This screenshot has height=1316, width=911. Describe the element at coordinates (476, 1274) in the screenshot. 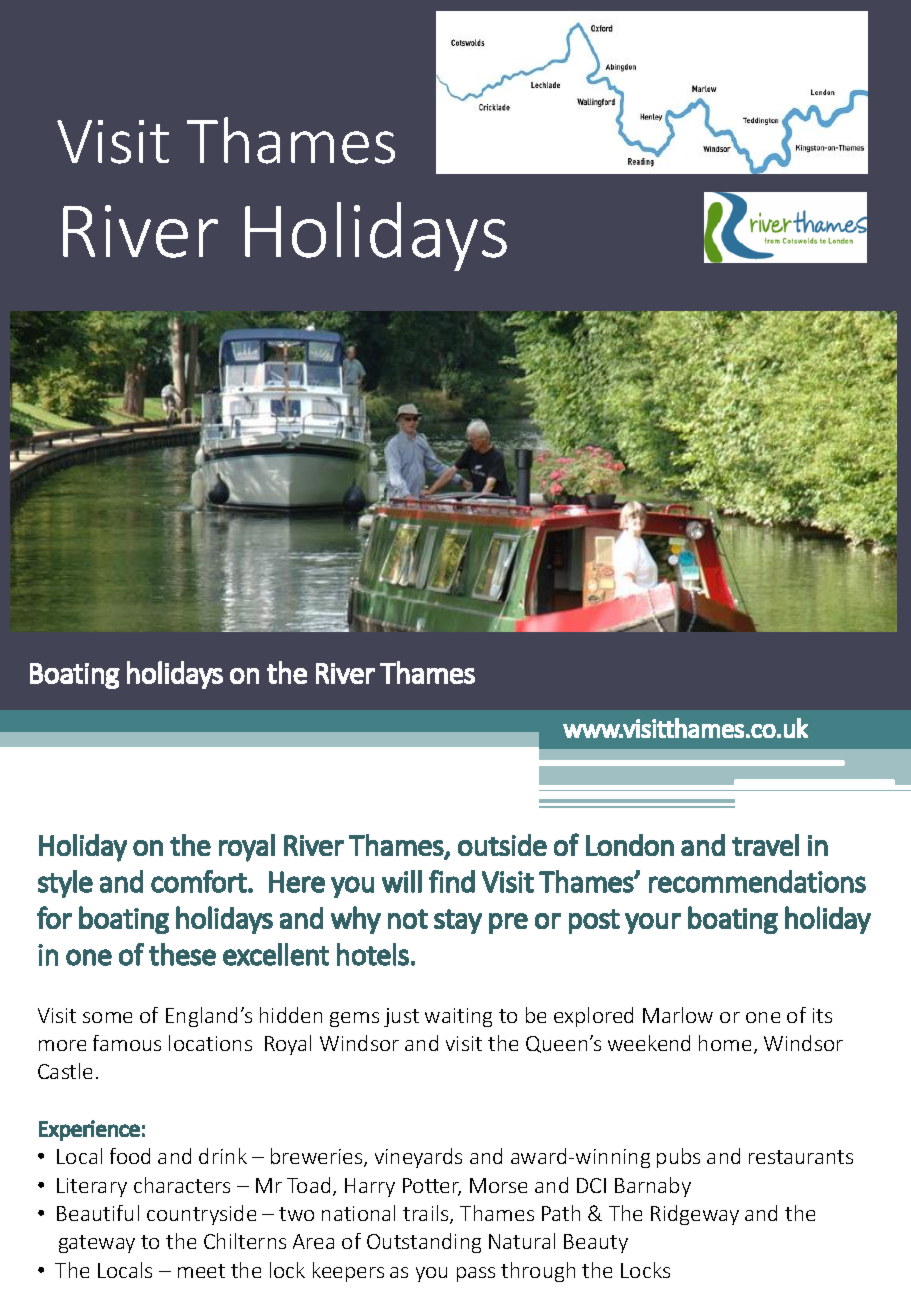

I see `pass` at that location.
